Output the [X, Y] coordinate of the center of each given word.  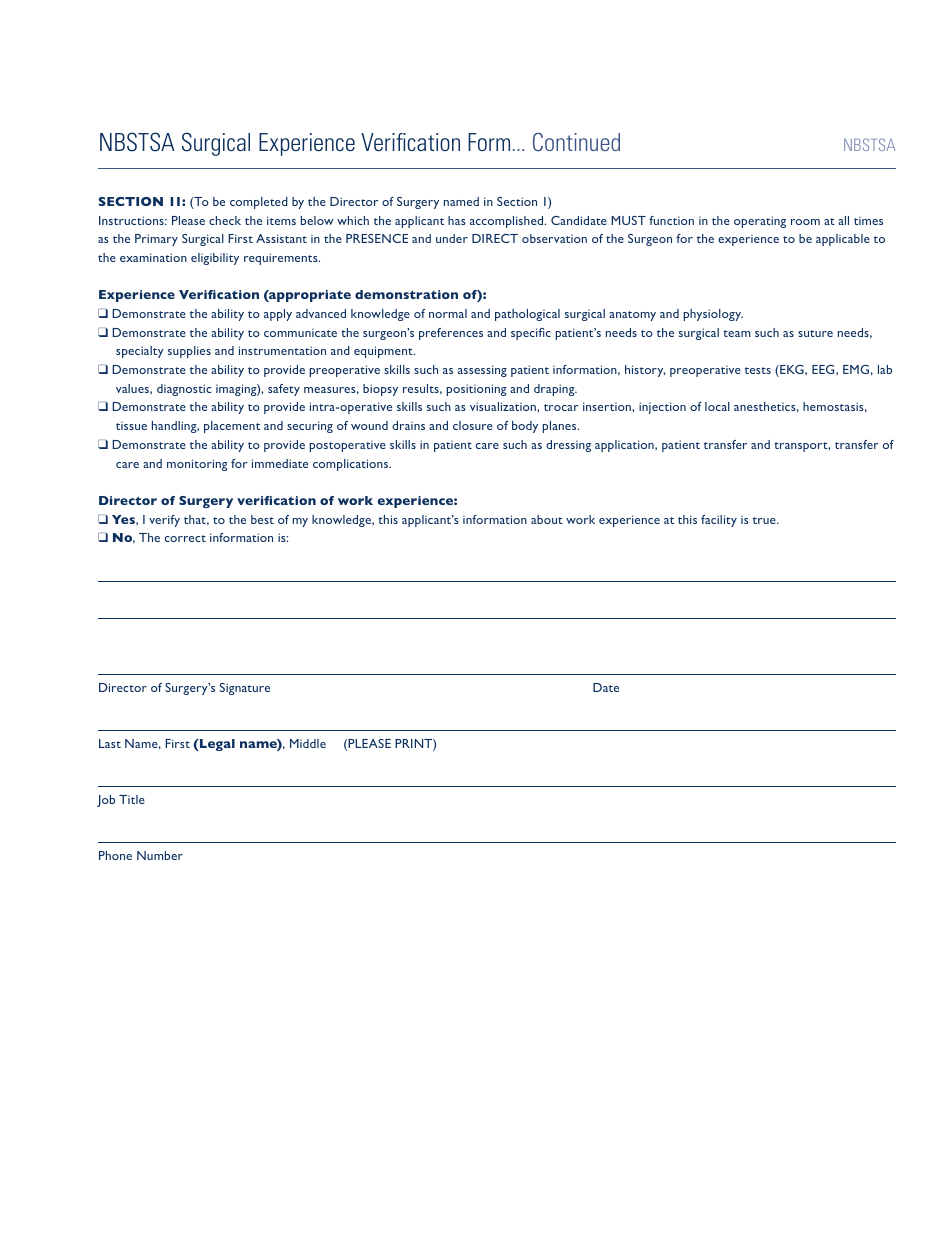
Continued [576, 142]
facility [719, 521]
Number [160, 855]
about [547, 519]
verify [164, 521]
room [805, 222]
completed [259, 203]
